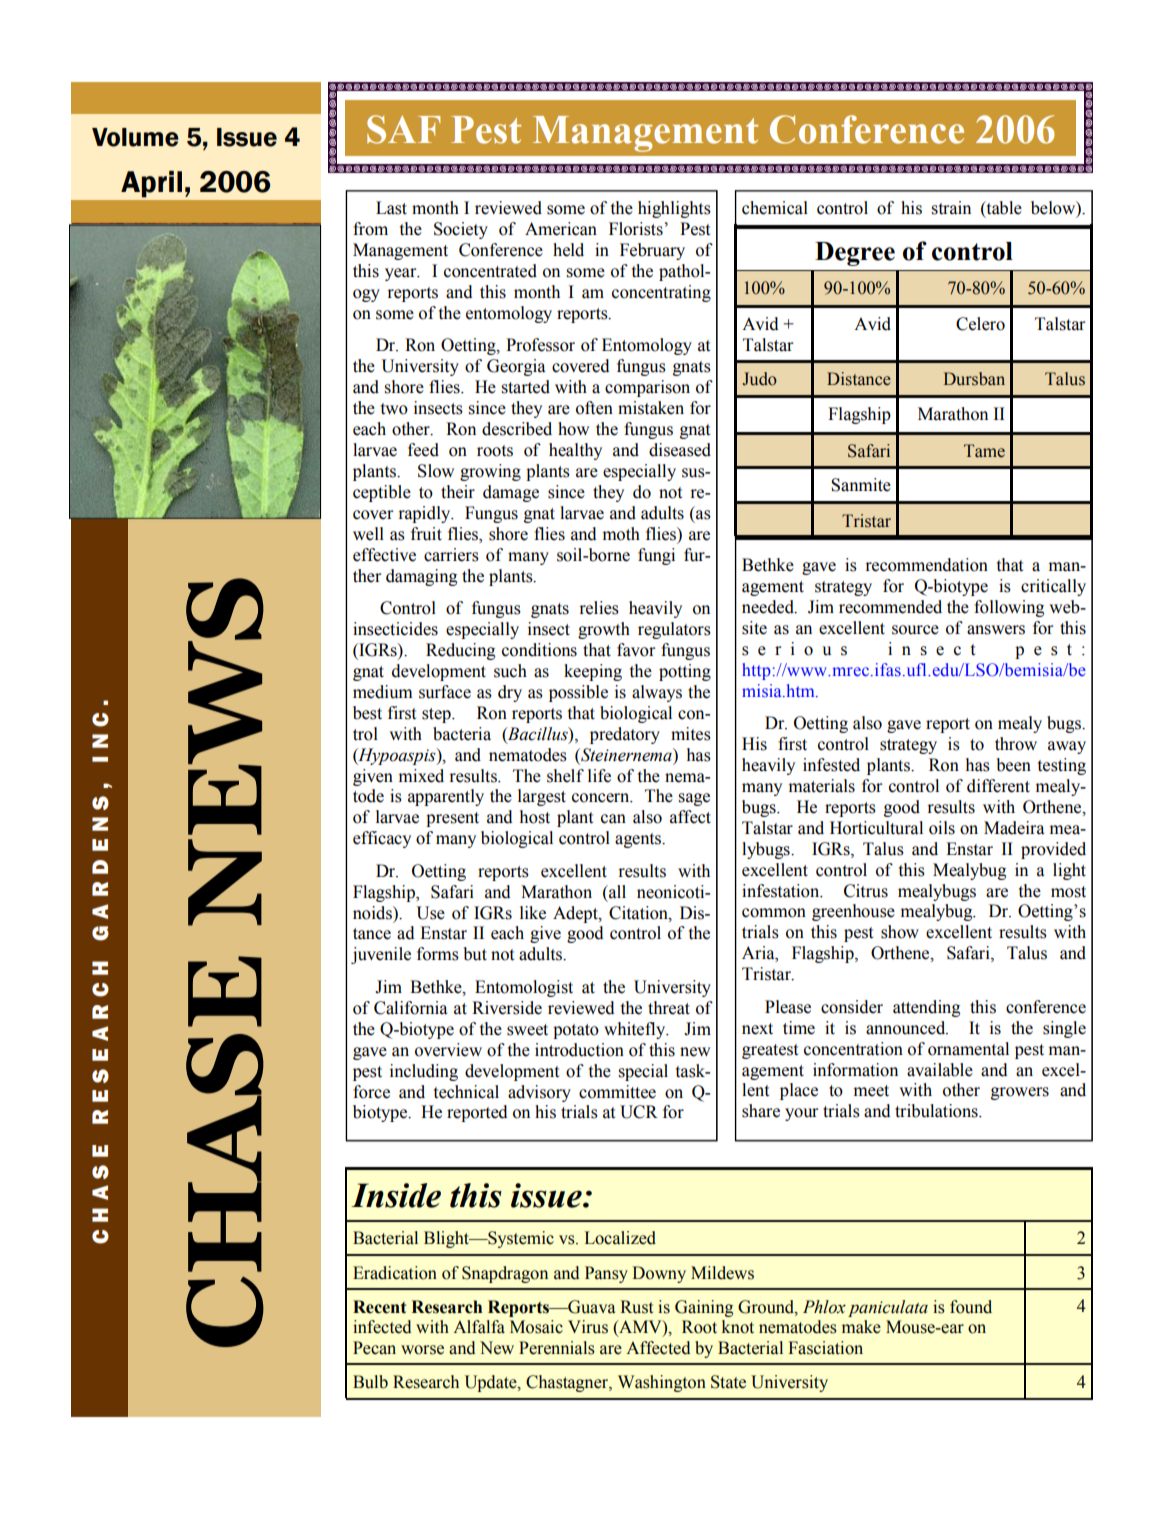  What do you see at coordinates (951, 208) in the screenshot?
I see `strain` at bounding box center [951, 208].
